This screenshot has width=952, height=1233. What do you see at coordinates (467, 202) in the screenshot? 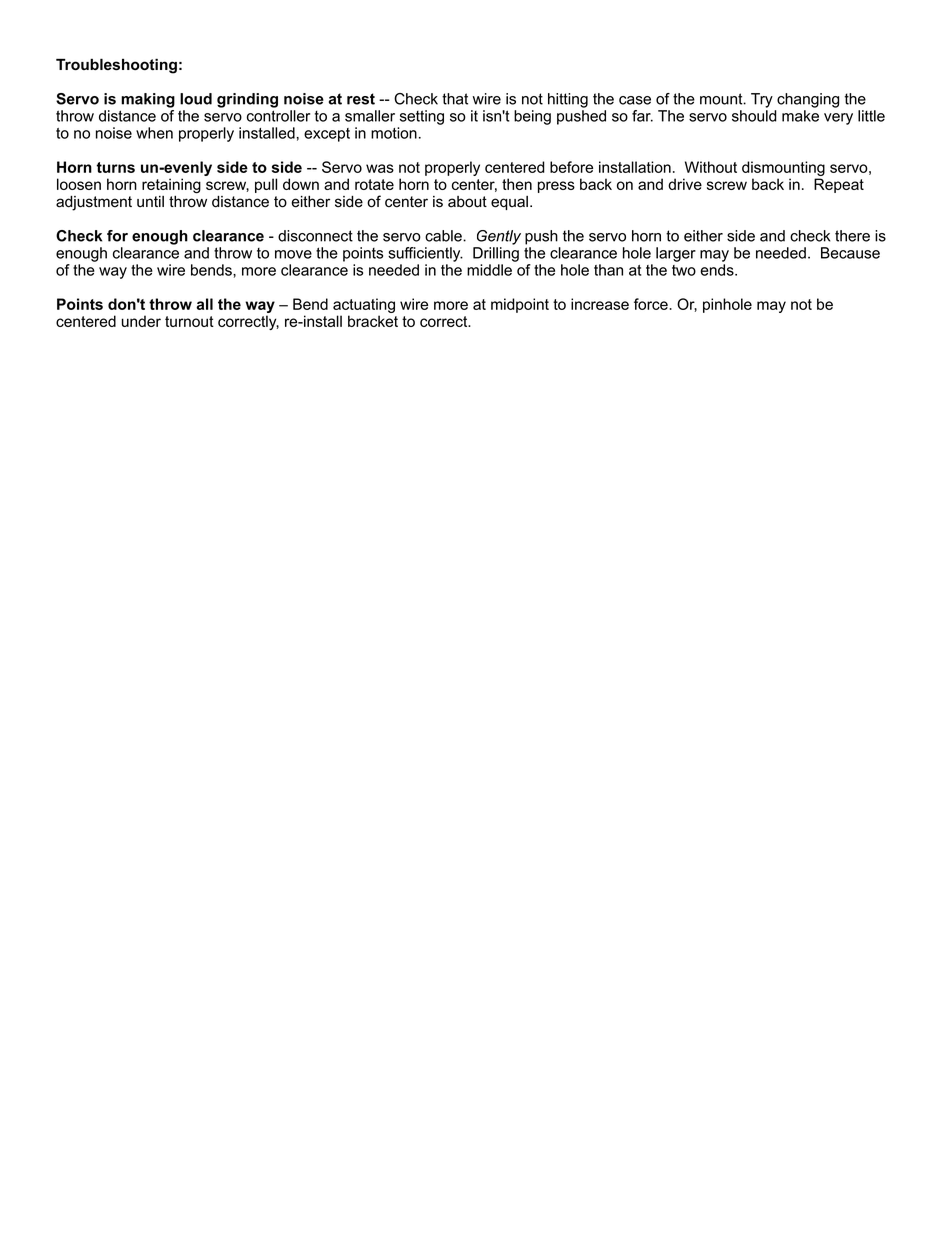
I see `about` at bounding box center [467, 202].
